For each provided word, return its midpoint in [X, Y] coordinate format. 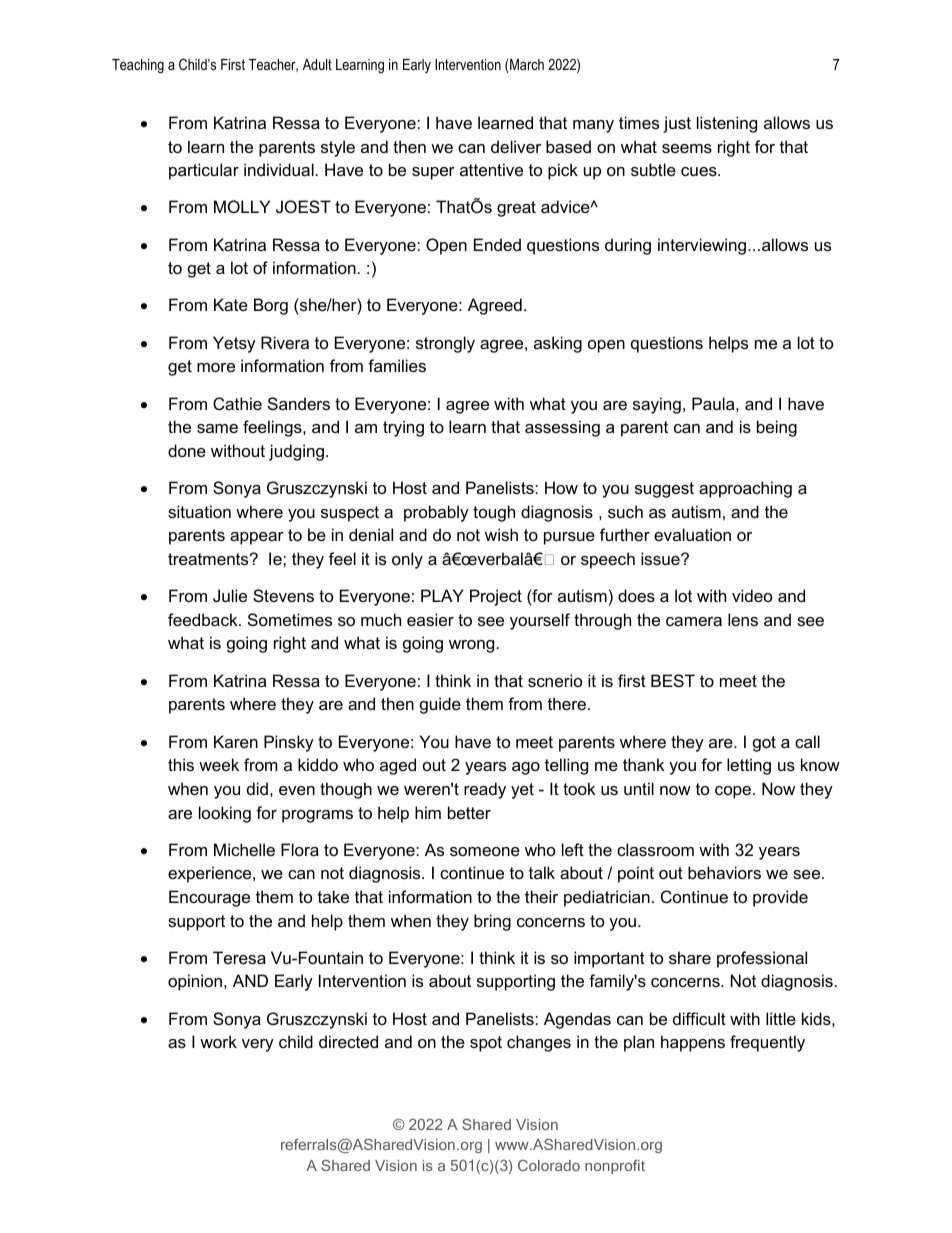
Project [496, 597]
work [218, 1041]
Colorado [549, 1165]
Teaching [138, 66]
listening [727, 124]
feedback [204, 619]
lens [743, 619]
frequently [767, 1043]
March [527, 64]
